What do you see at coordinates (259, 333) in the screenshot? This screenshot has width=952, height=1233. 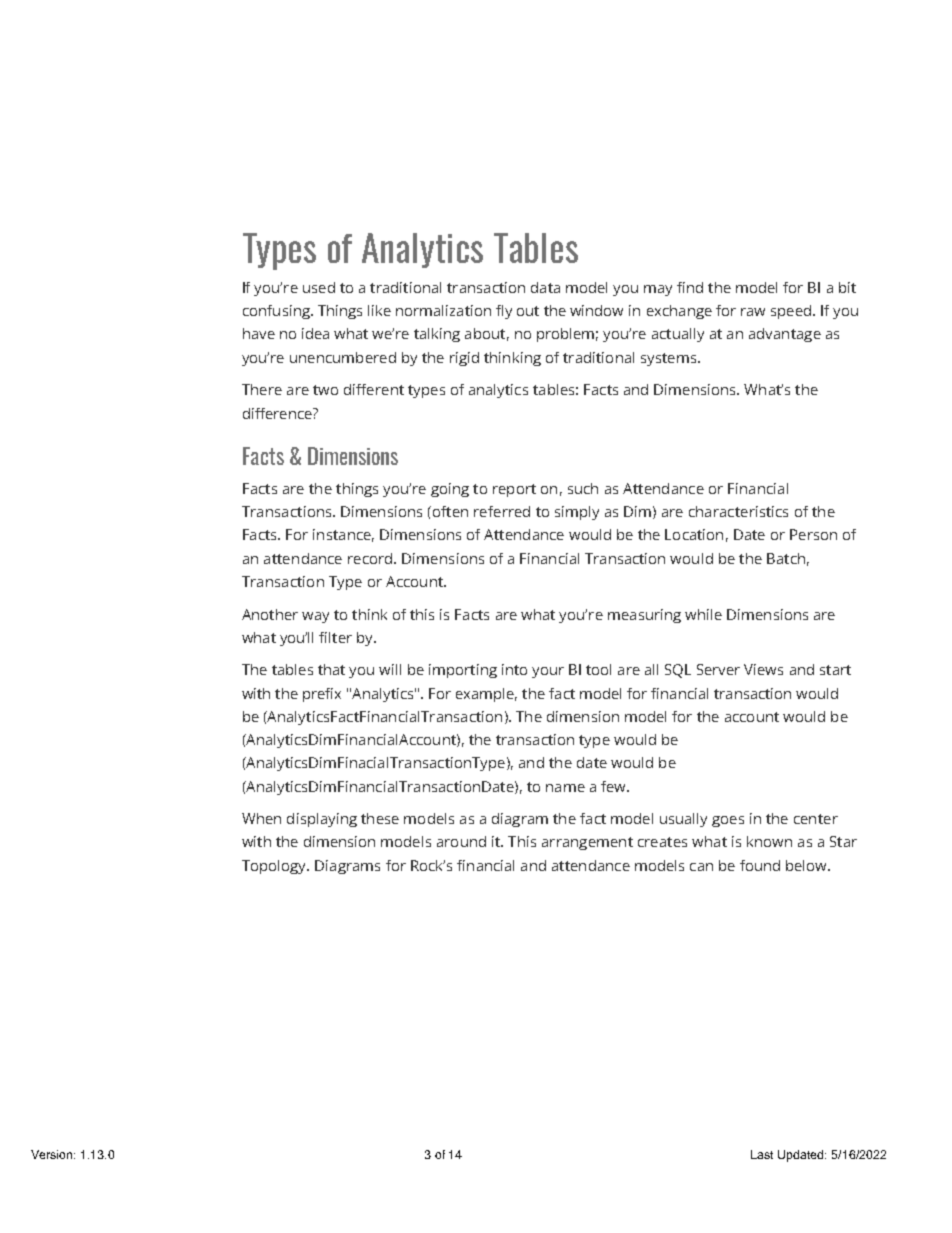 I see `have` at bounding box center [259, 333].
